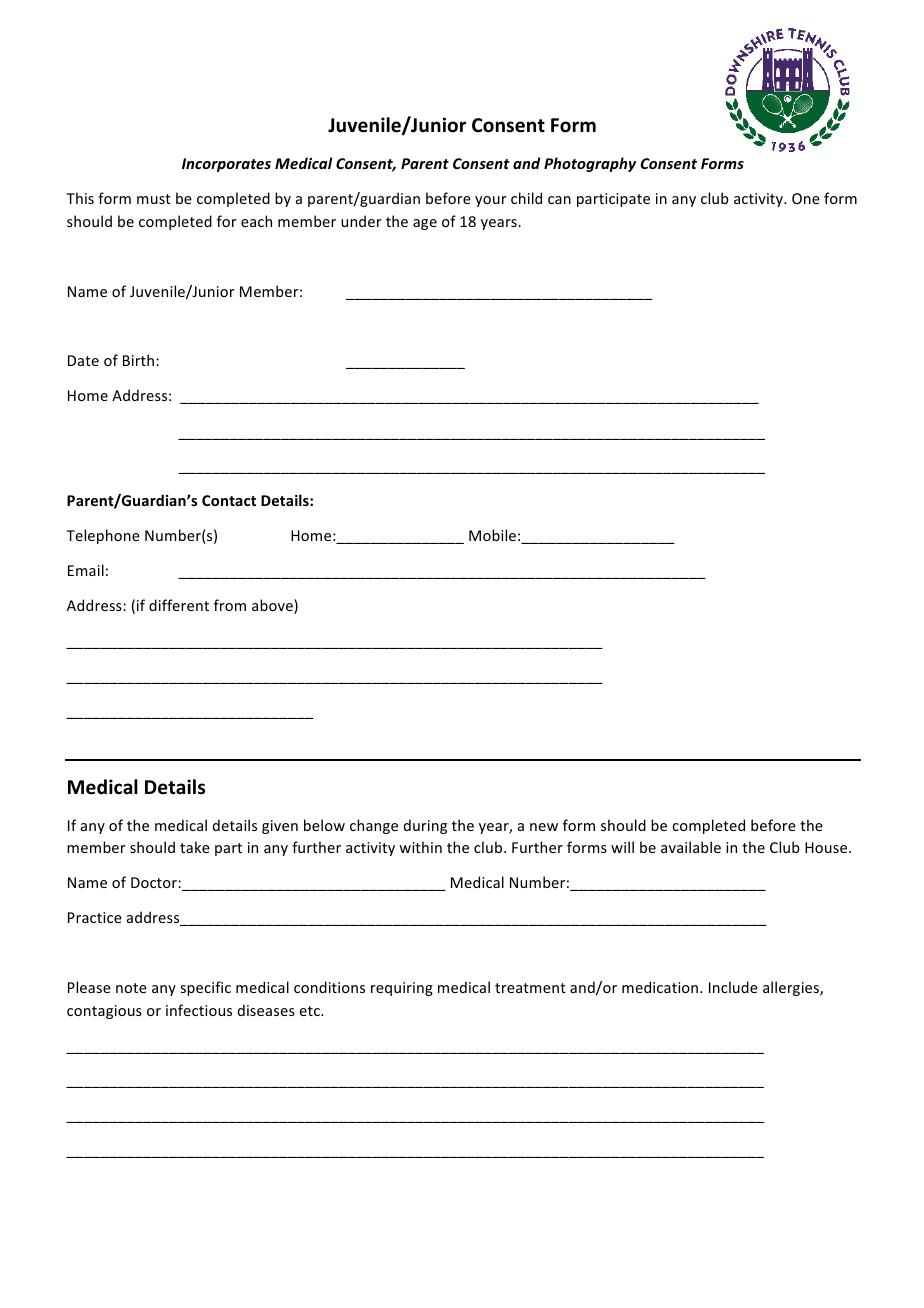 This screenshot has height=1308, width=924. What do you see at coordinates (691, 847) in the screenshot?
I see `available` at bounding box center [691, 847].
